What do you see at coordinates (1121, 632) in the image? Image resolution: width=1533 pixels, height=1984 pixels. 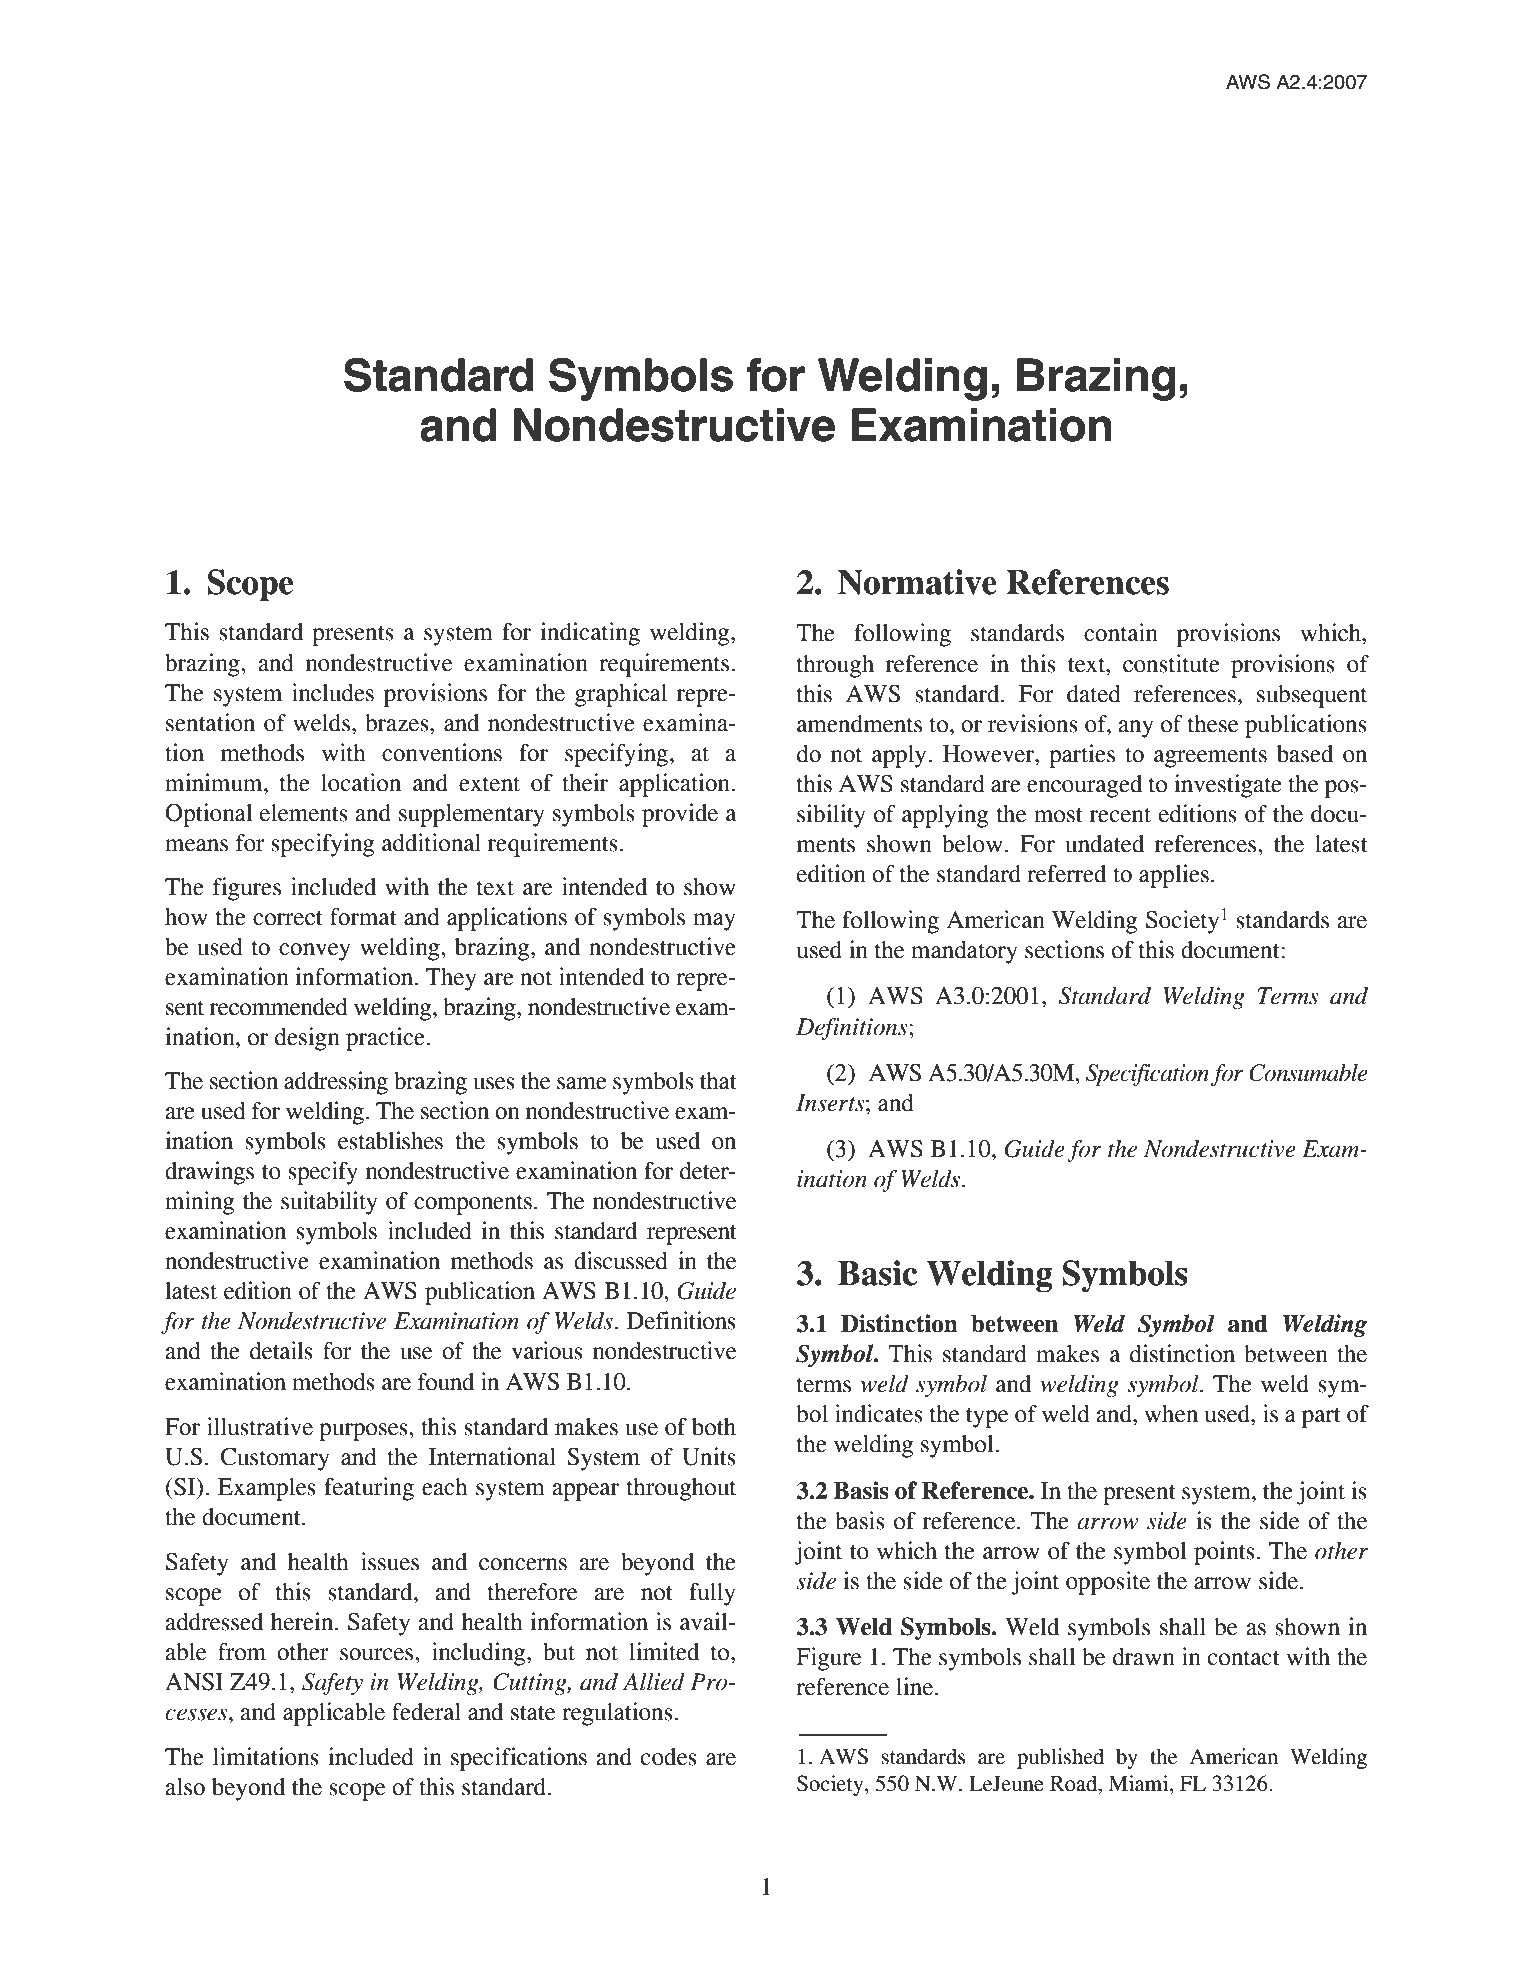 I see `contain` at bounding box center [1121, 632].
